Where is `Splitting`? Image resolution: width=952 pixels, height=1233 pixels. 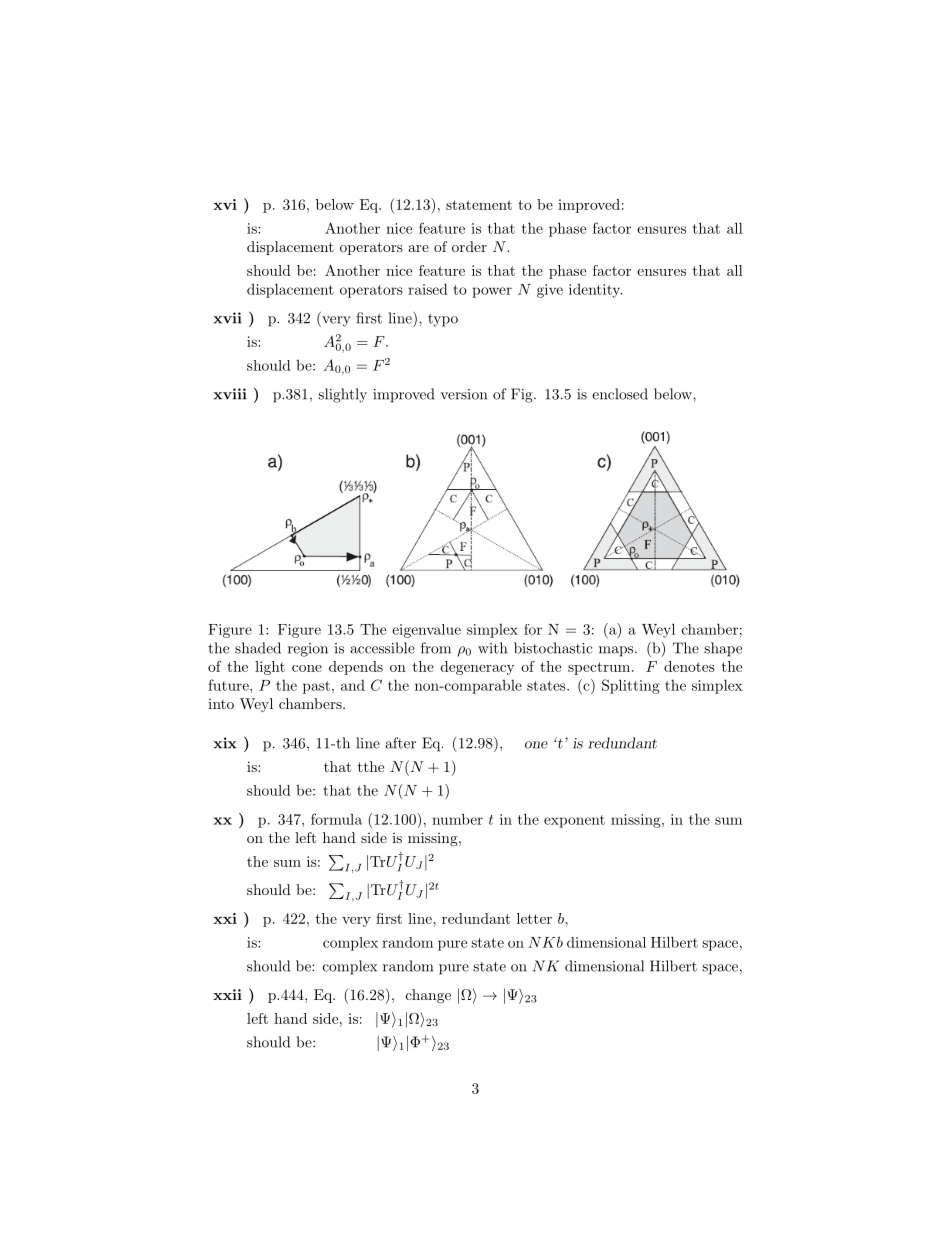
Splitting is located at coordinates (631, 686).
